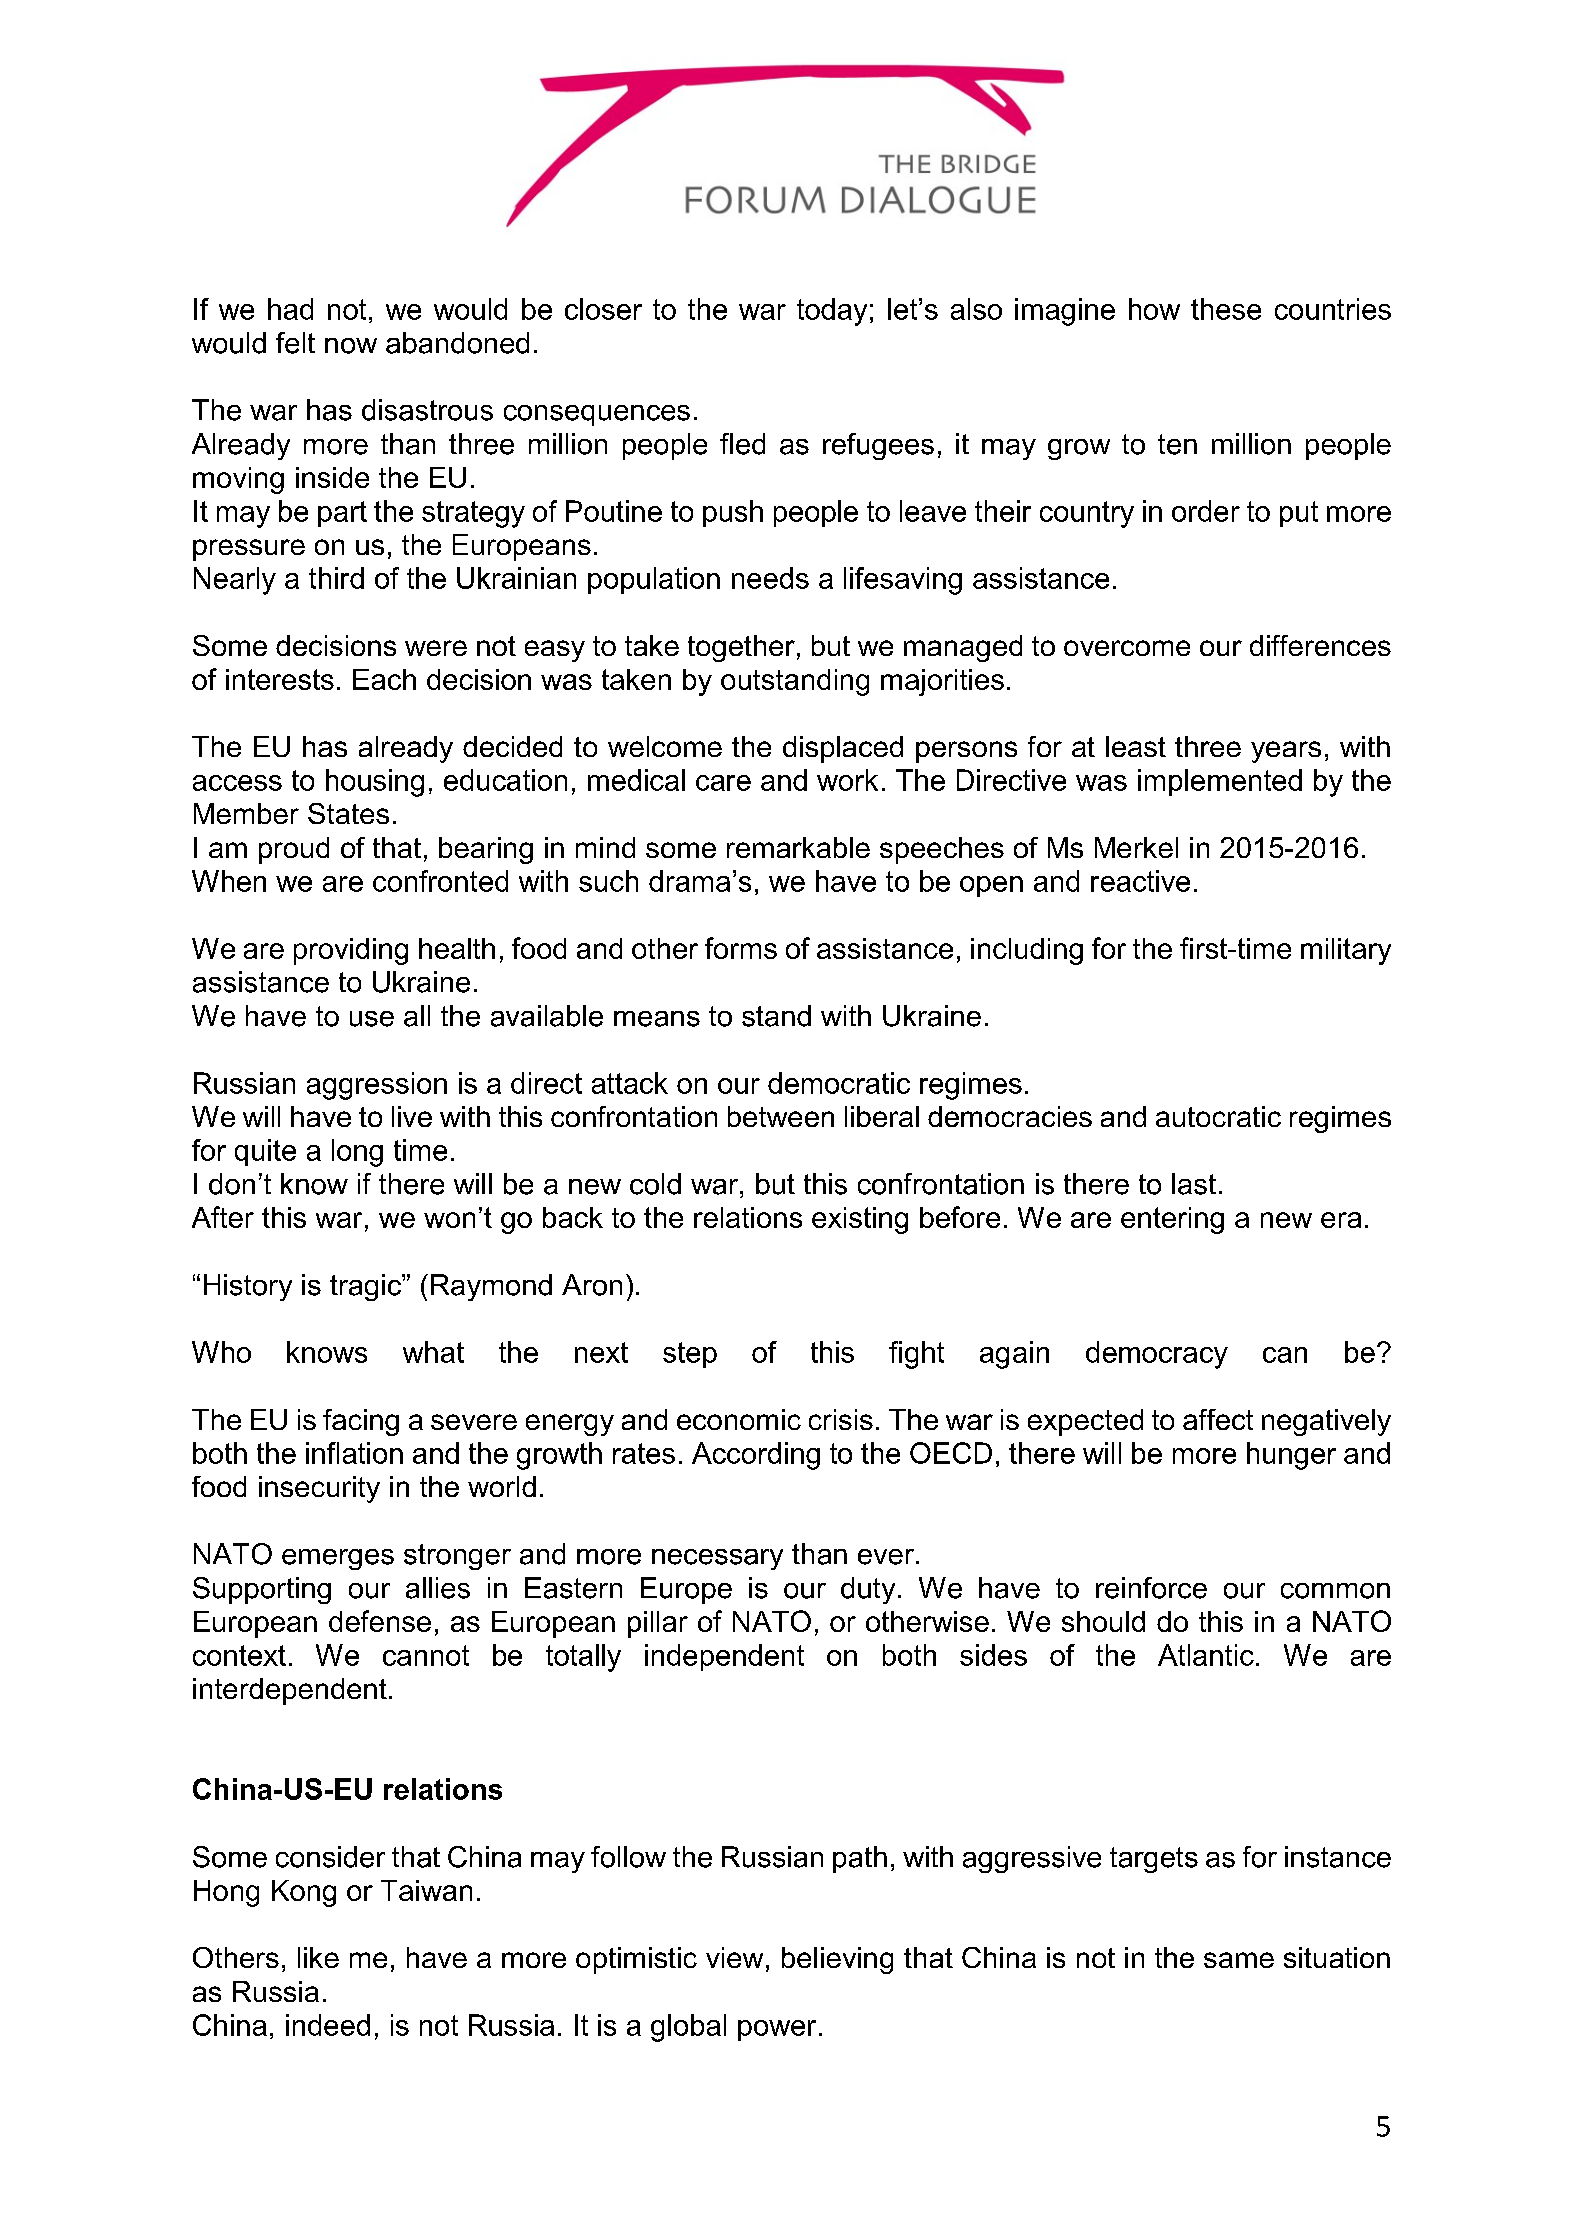 This screenshot has width=1583, height=2239. I want to click on these, so click(1226, 309).
